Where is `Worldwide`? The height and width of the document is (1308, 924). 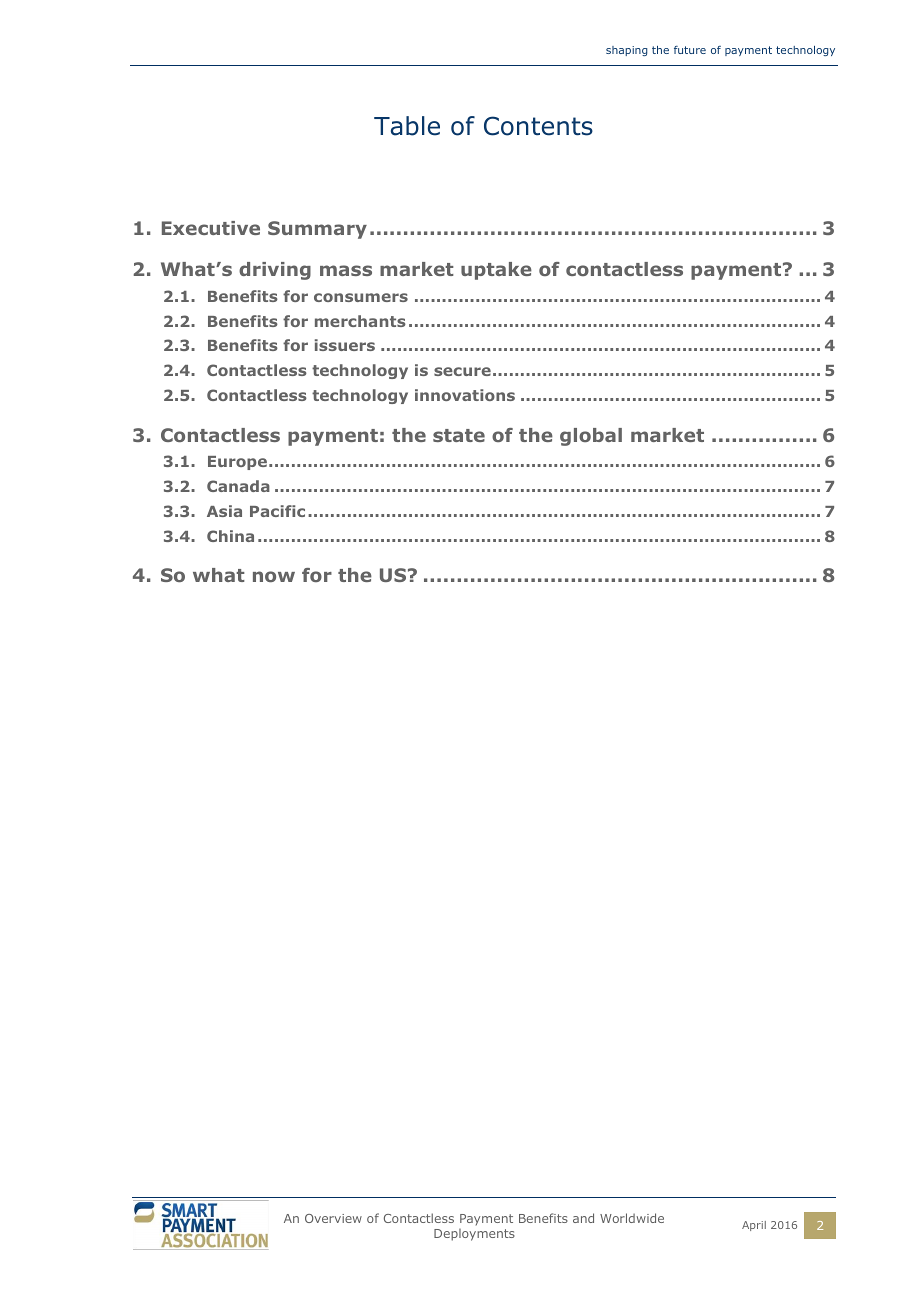
Worldwide is located at coordinates (632, 1218).
